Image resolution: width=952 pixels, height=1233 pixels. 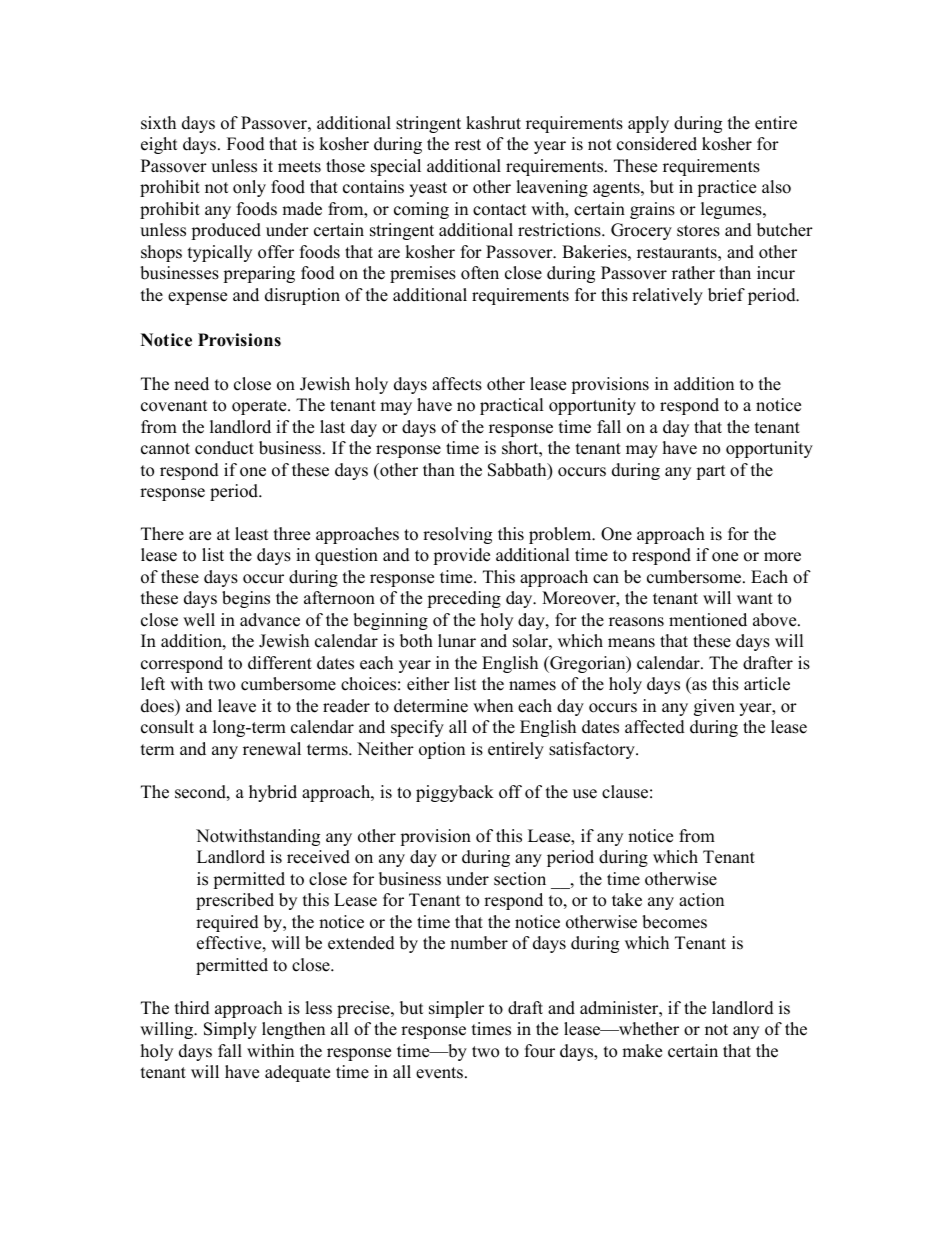 I want to click on events, so click(x=441, y=1073).
